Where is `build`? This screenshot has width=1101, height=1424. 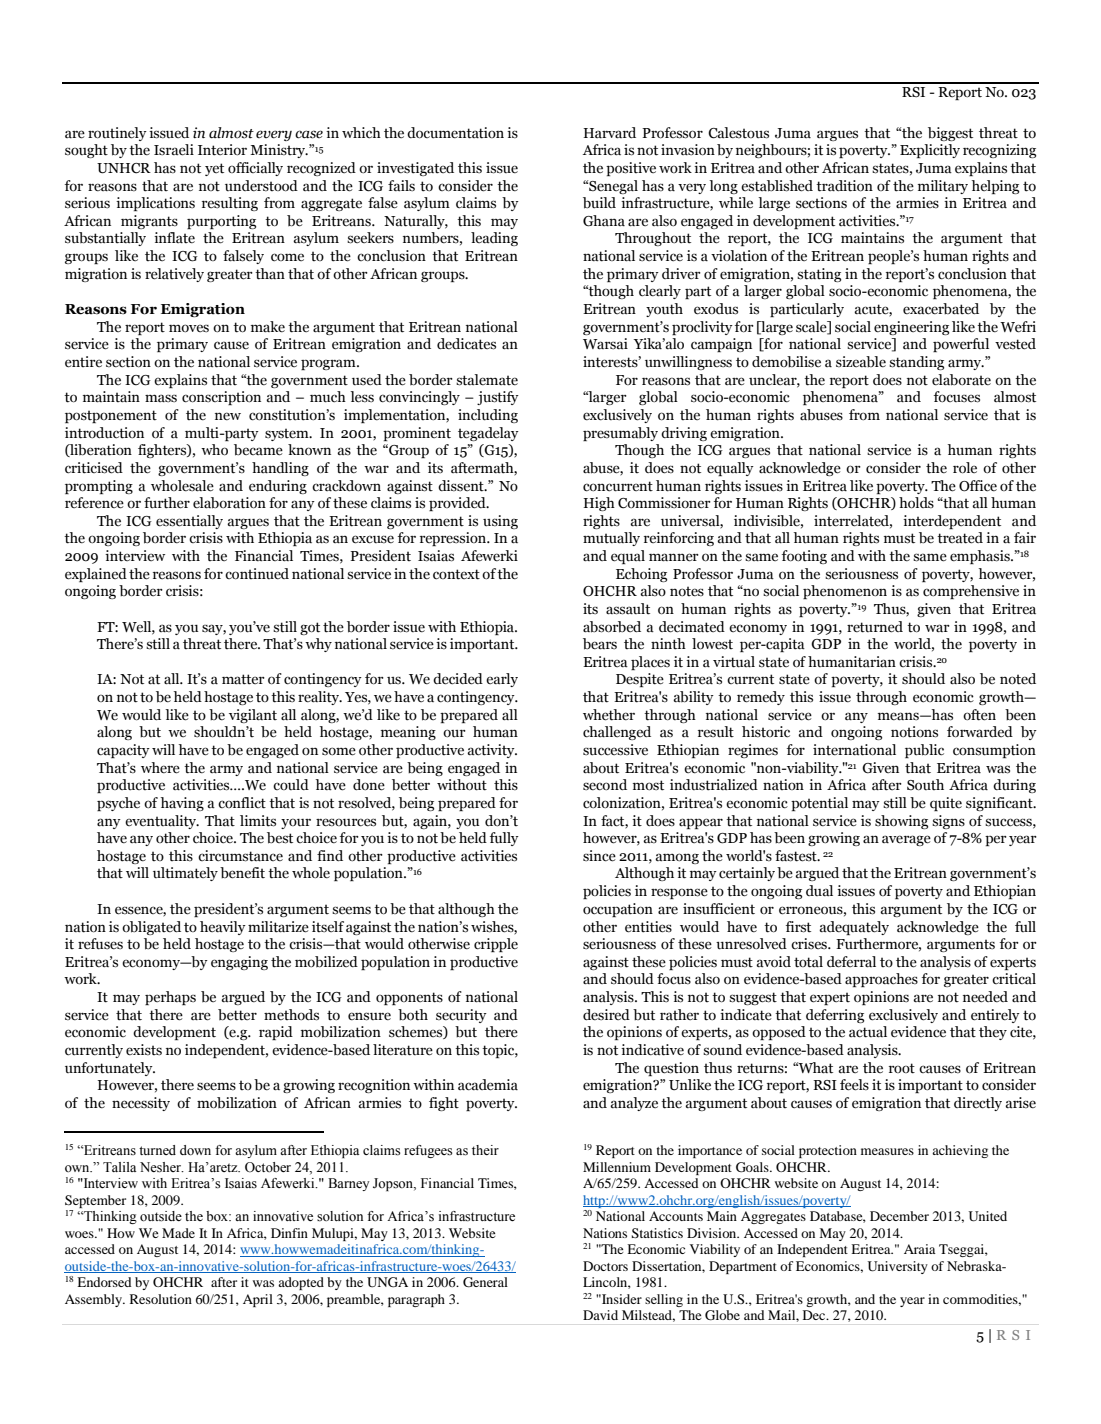
build is located at coordinates (599, 203).
